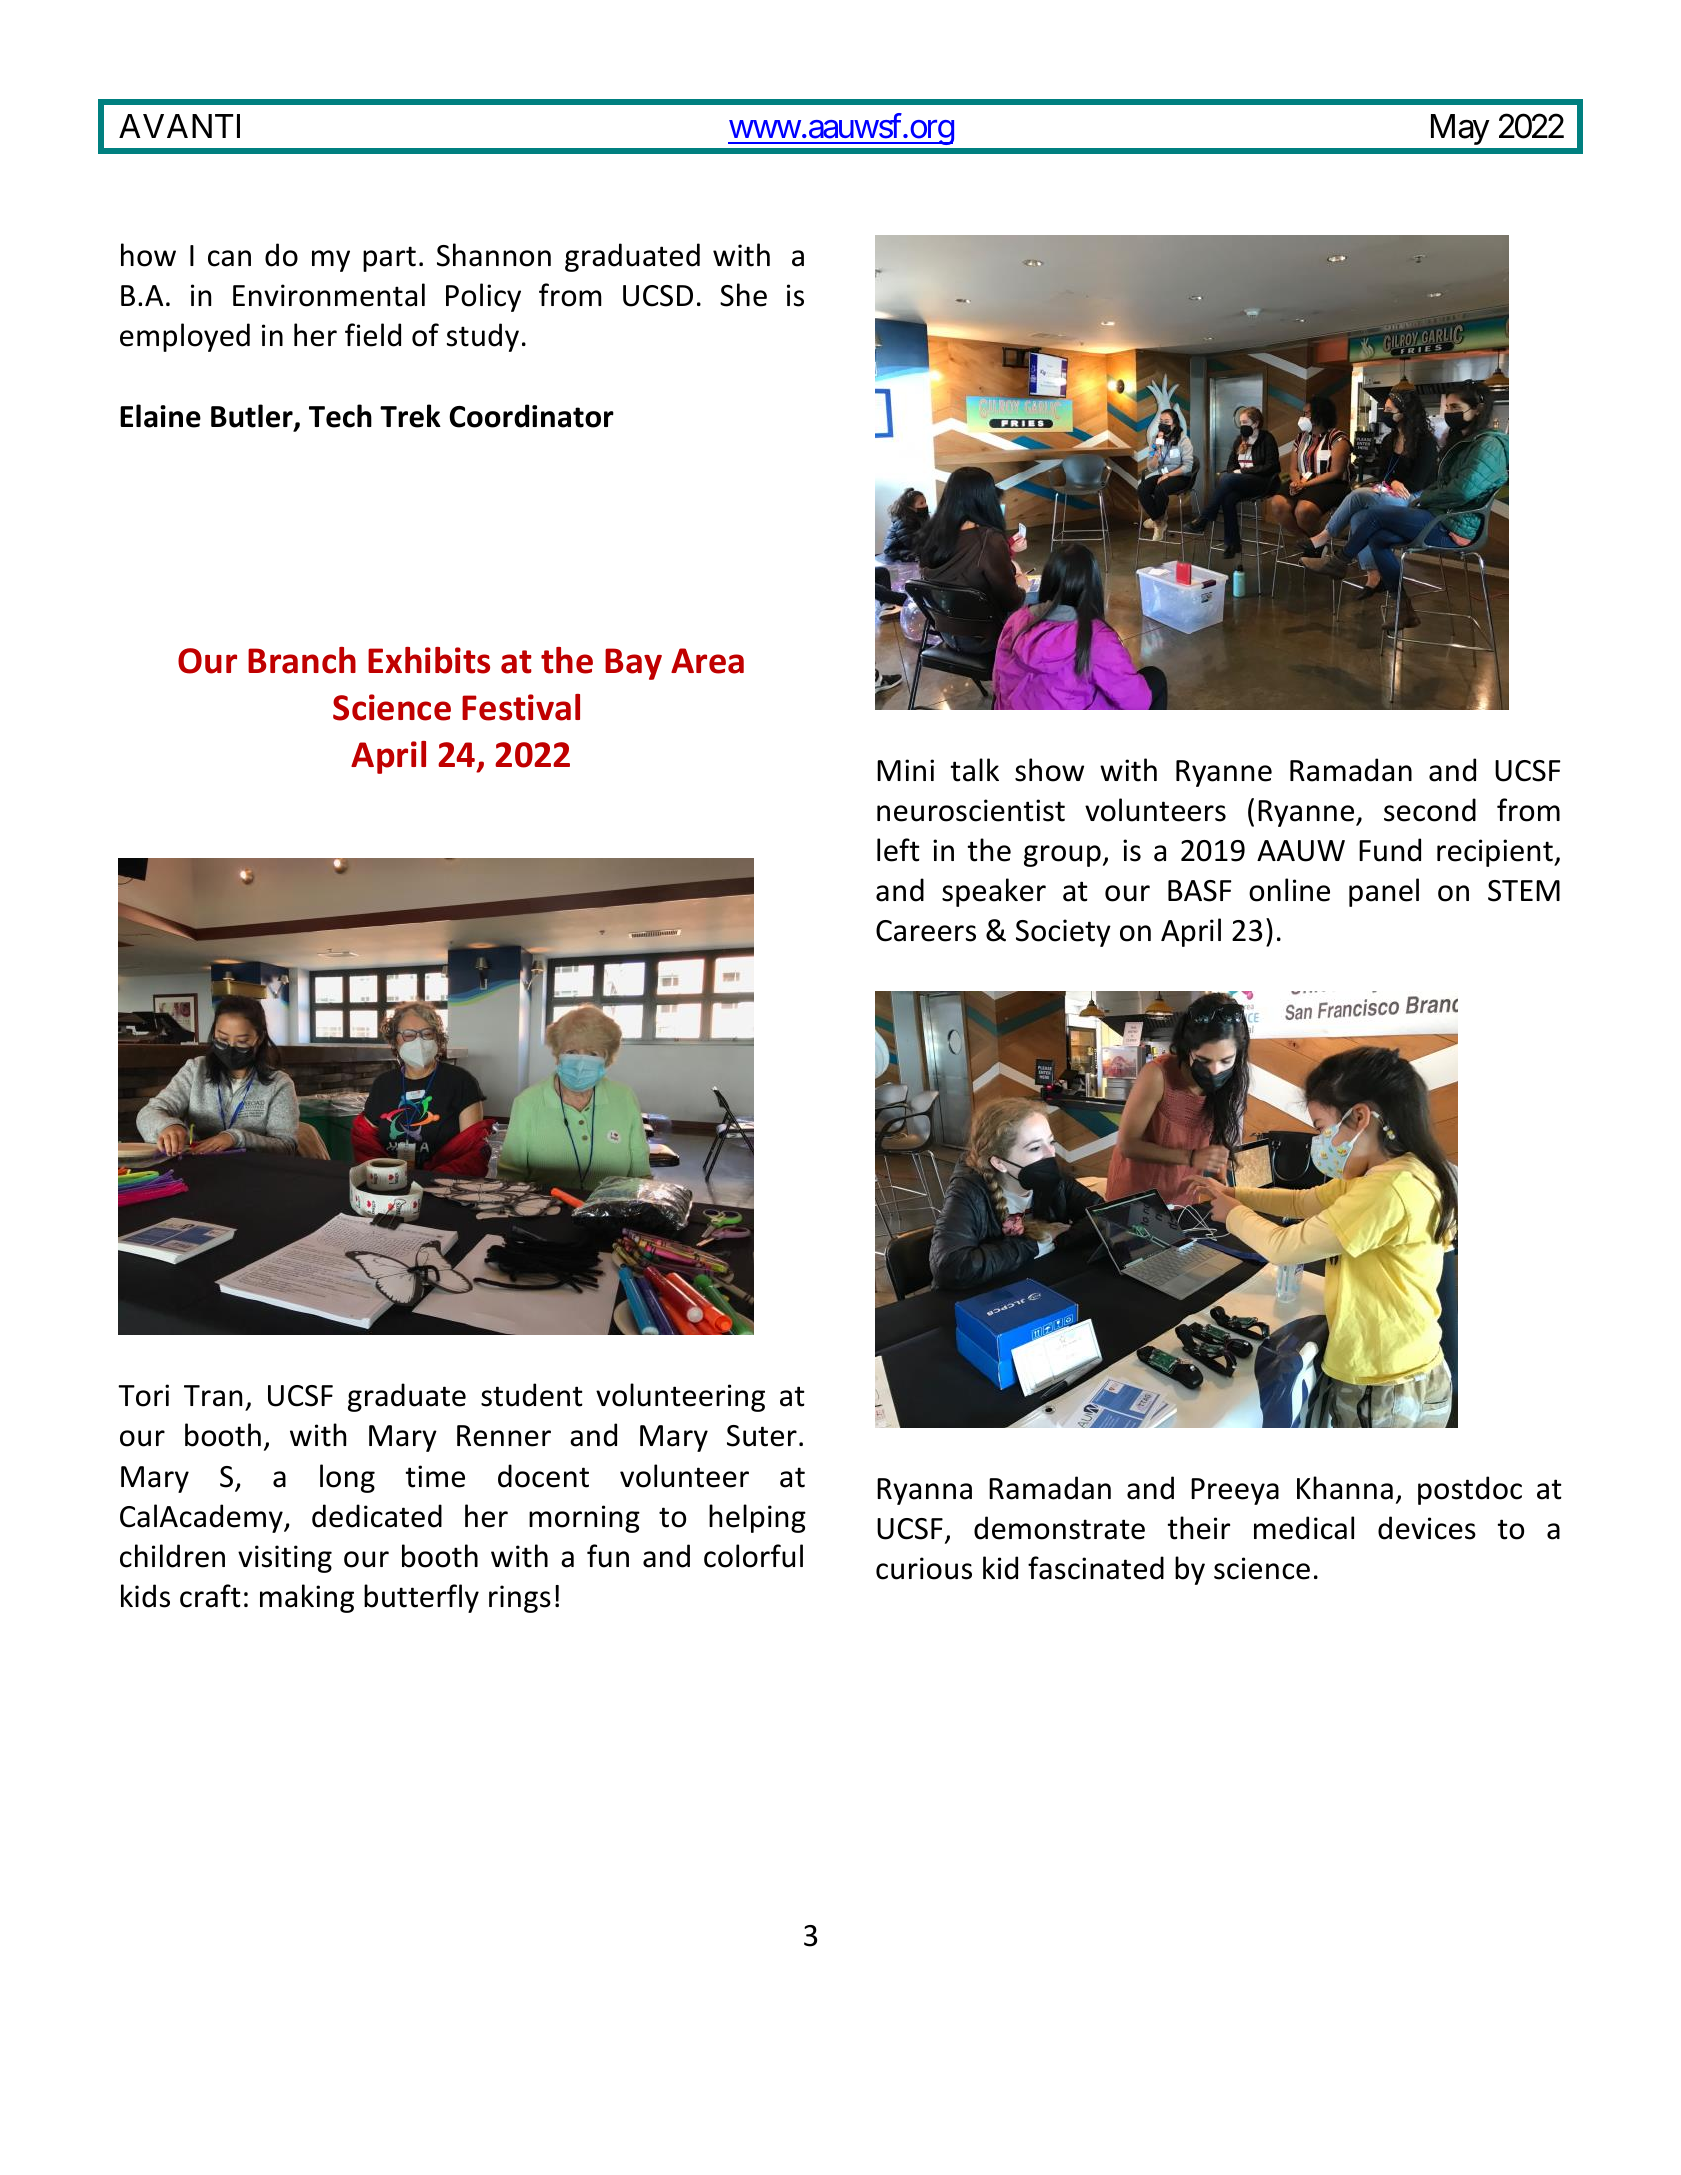 The height and width of the document is (2175, 1681). I want to click on AVANTI, so click(179, 126).
